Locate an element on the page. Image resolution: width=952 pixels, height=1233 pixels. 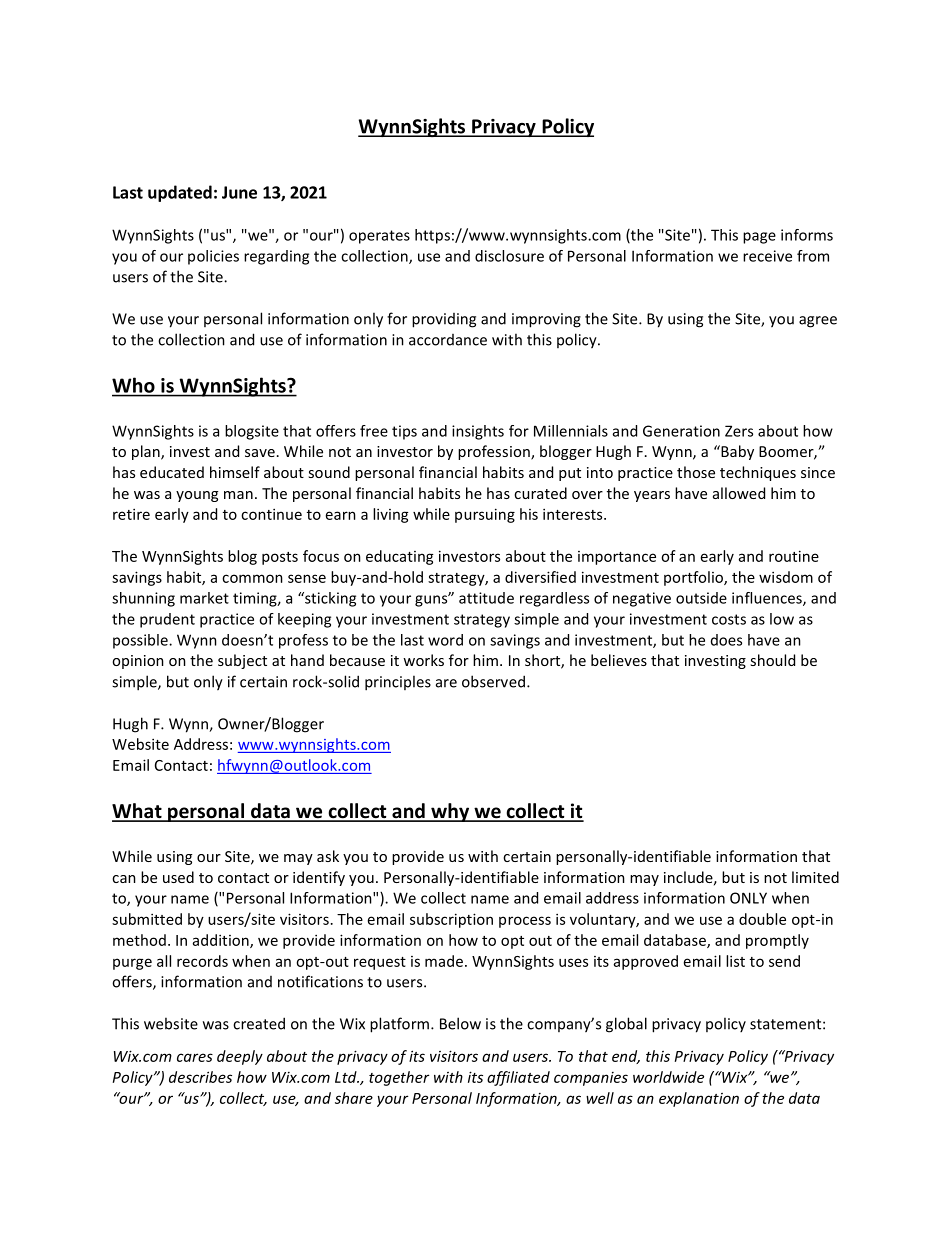
describes is located at coordinates (200, 1077).
